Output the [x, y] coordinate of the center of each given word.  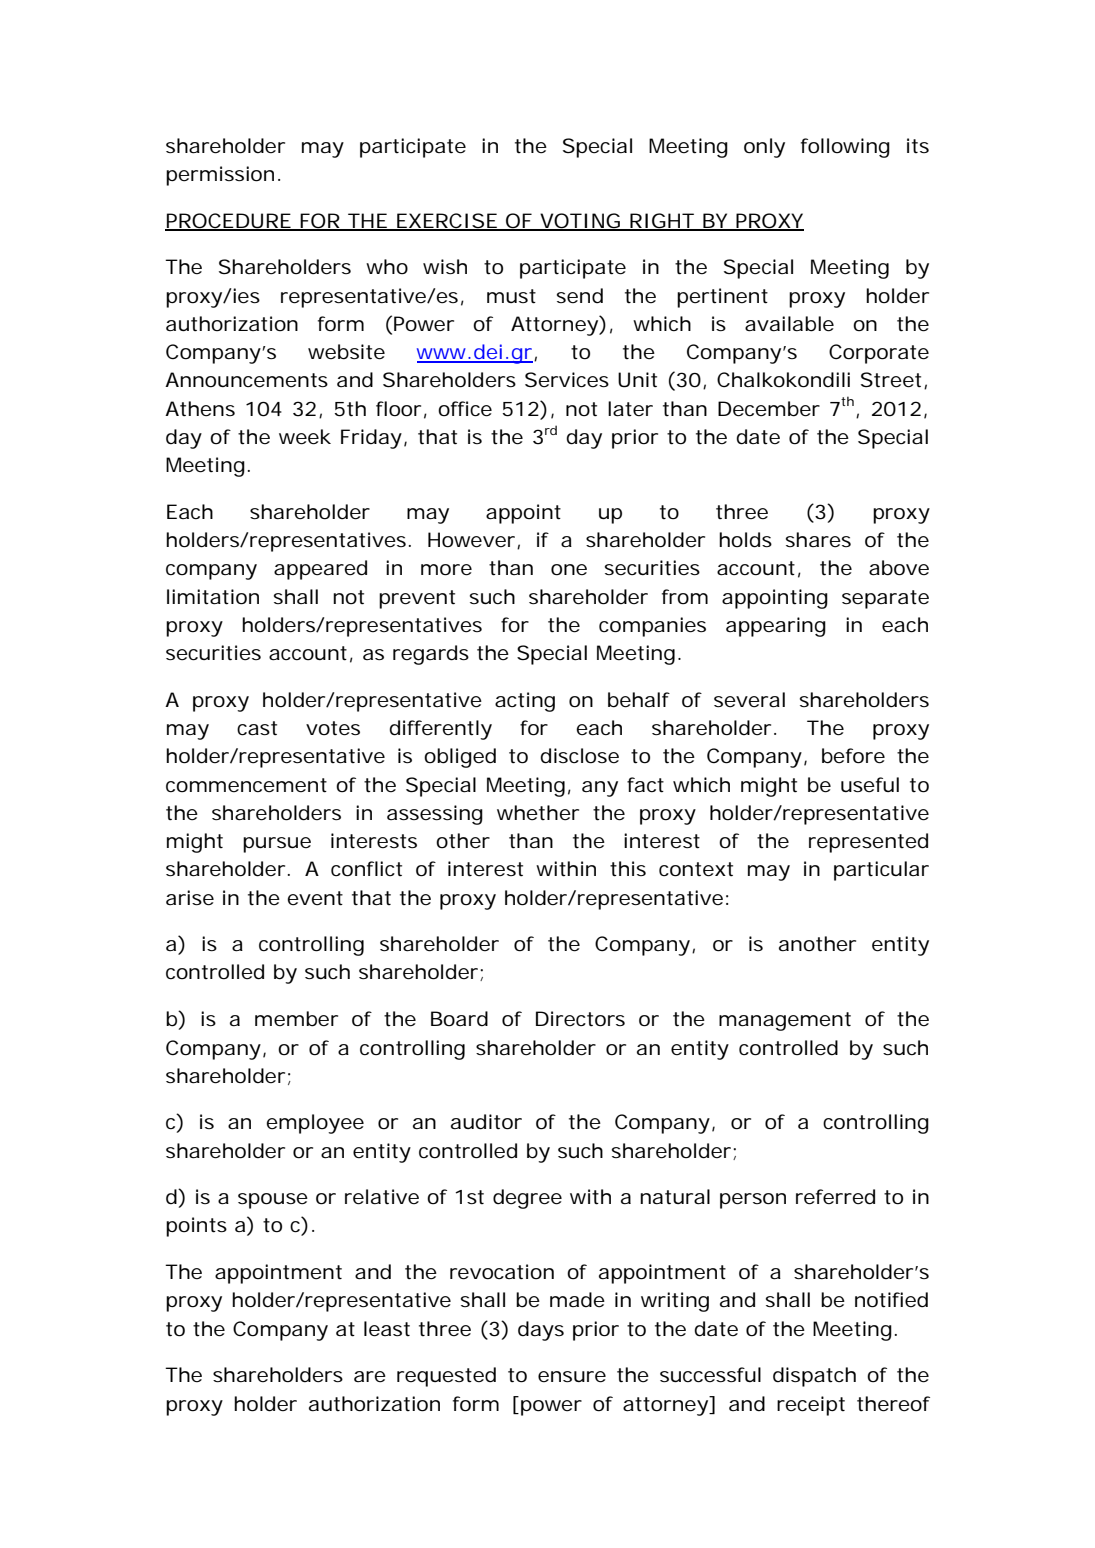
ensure [572, 1377]
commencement [246, 785]
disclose [579, 756]
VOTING [579, 221]
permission [220, 176]
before [853, 756]
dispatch [814, 1377]
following [845, 148]
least [387, 1329]
